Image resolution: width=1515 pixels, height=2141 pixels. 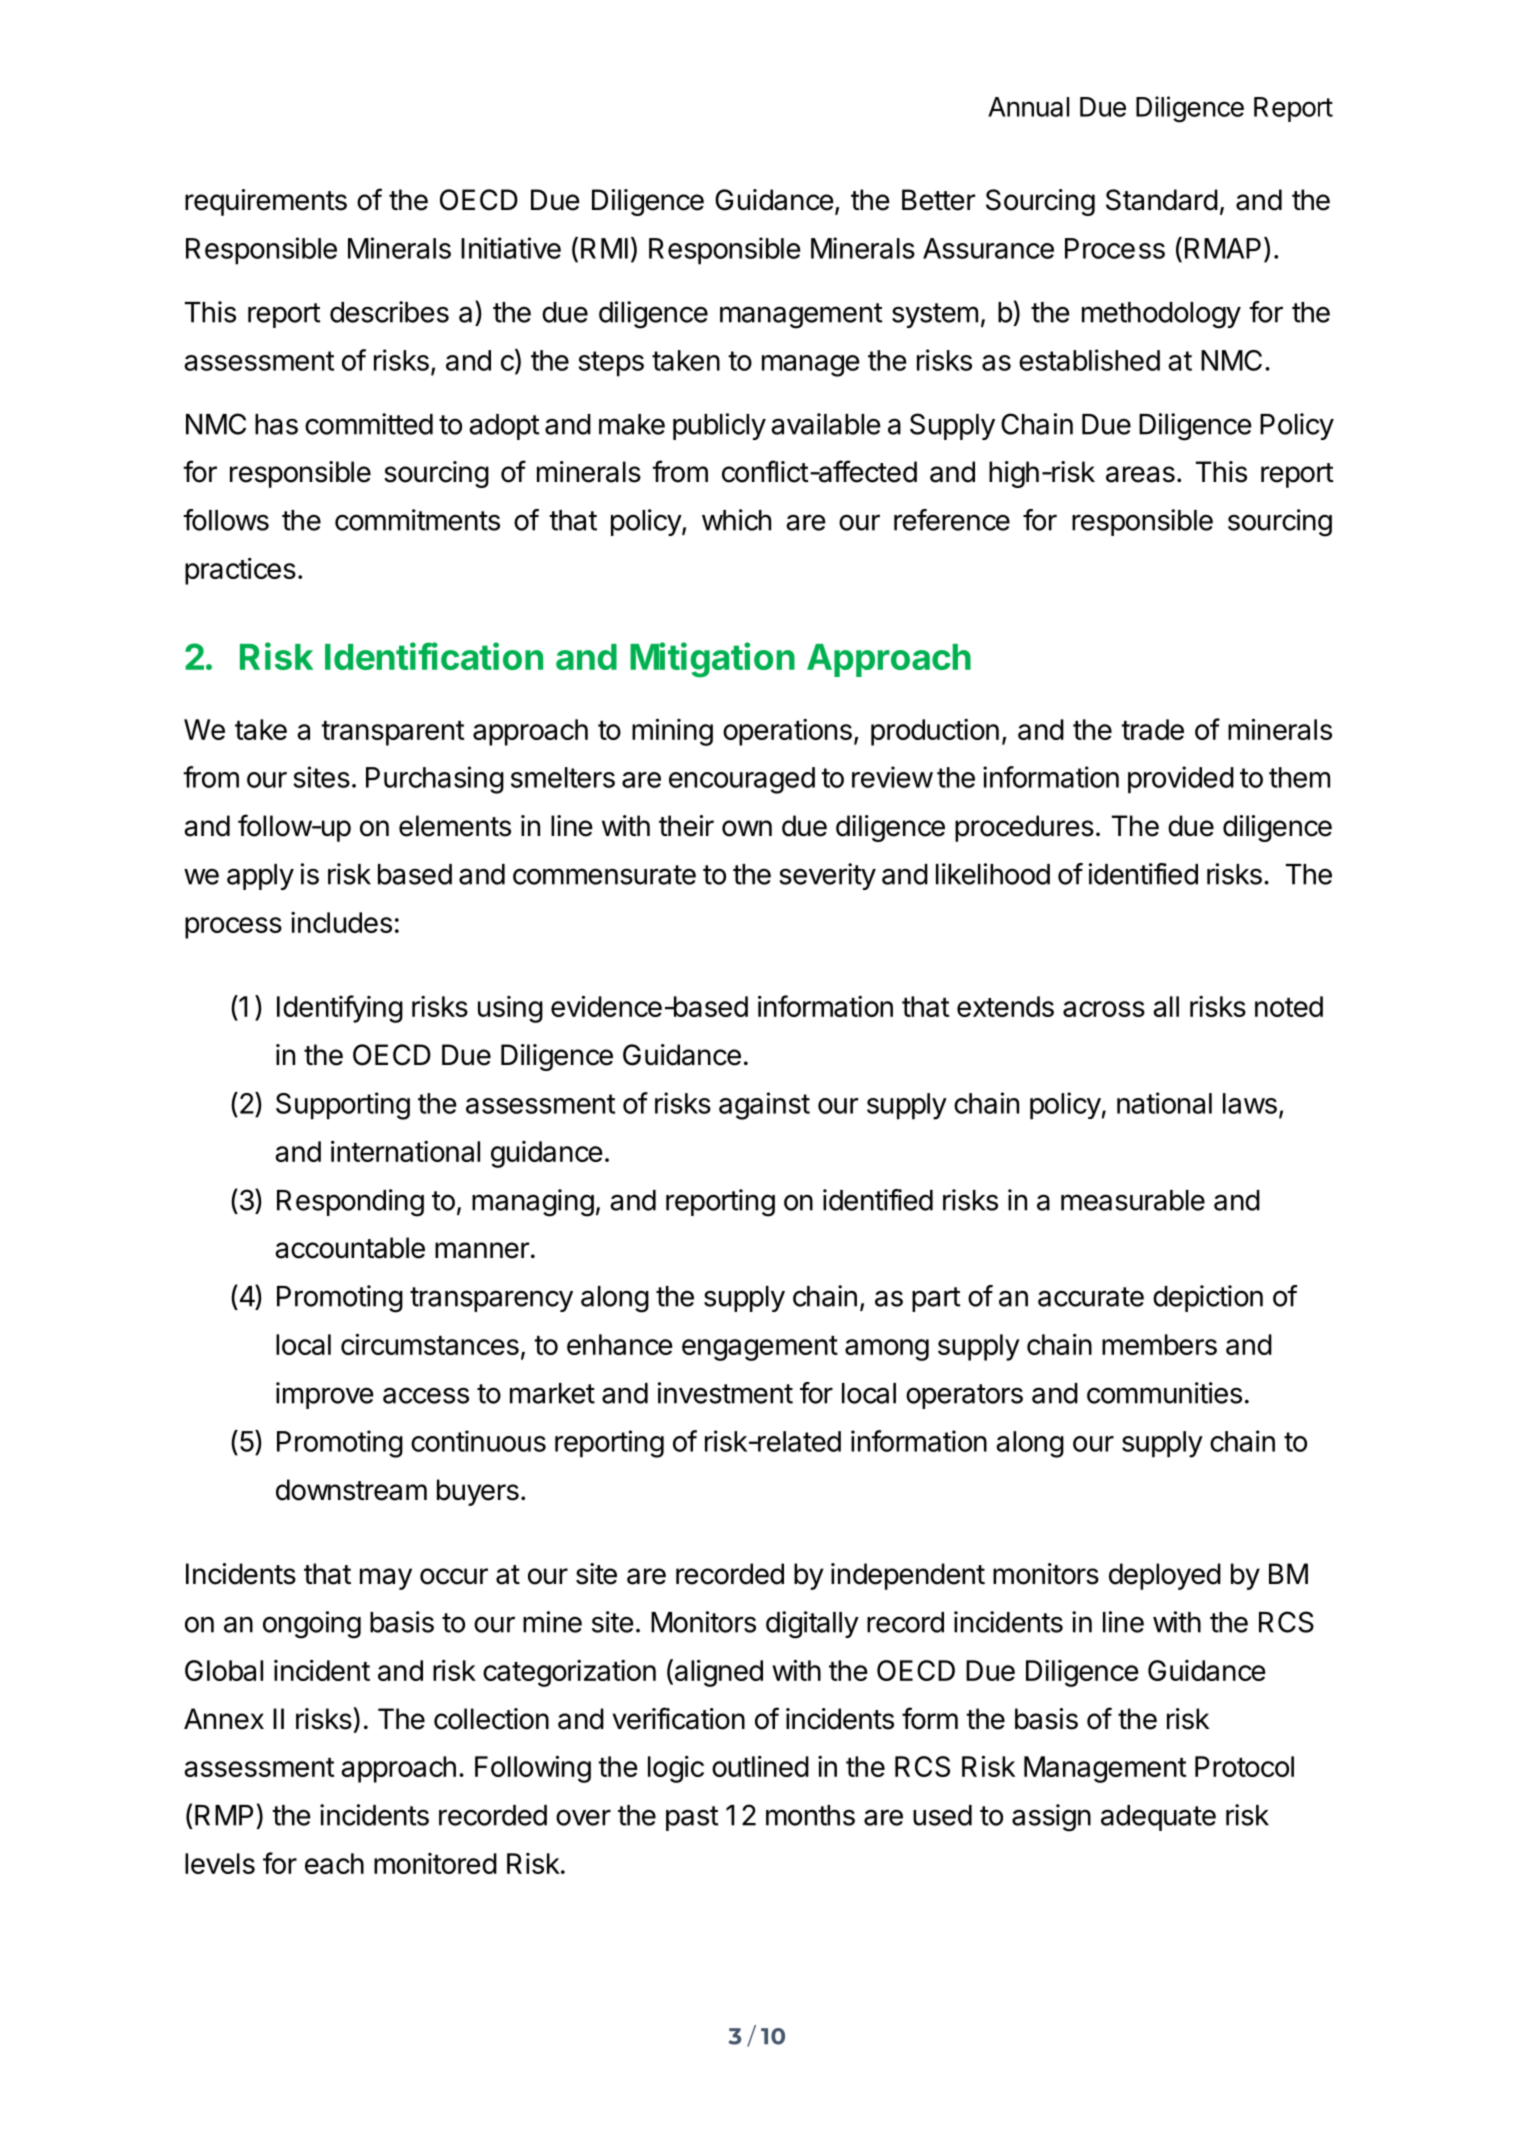 I want to click on provided, so click(x=1181, y=780).
